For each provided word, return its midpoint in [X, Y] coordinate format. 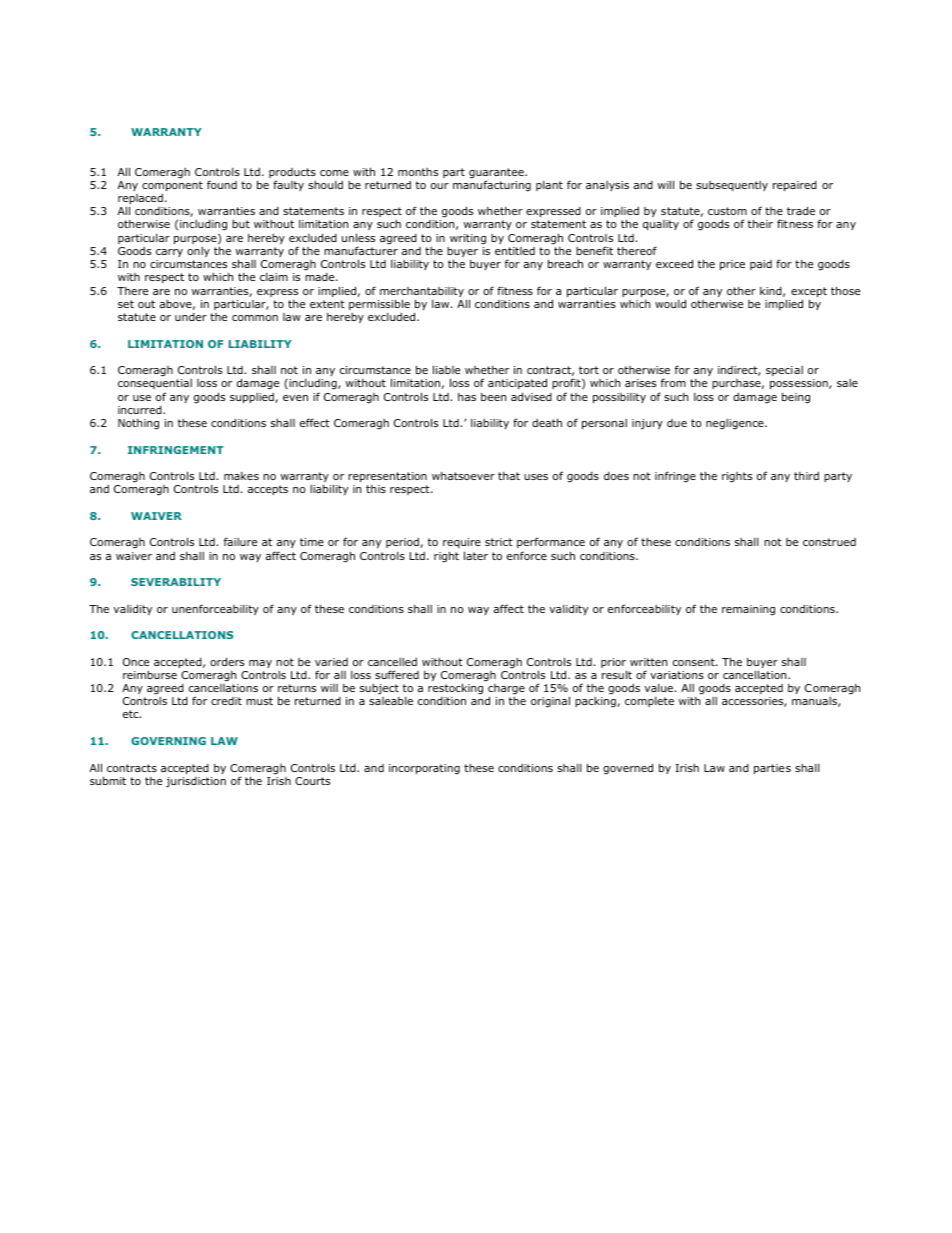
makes [241, 476]
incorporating [424, 769]
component [172, 186]
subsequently [732, 186]
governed [628, 769]
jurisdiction [196, 782]
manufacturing [492, 185]
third [806, 476]
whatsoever [463, 476]
